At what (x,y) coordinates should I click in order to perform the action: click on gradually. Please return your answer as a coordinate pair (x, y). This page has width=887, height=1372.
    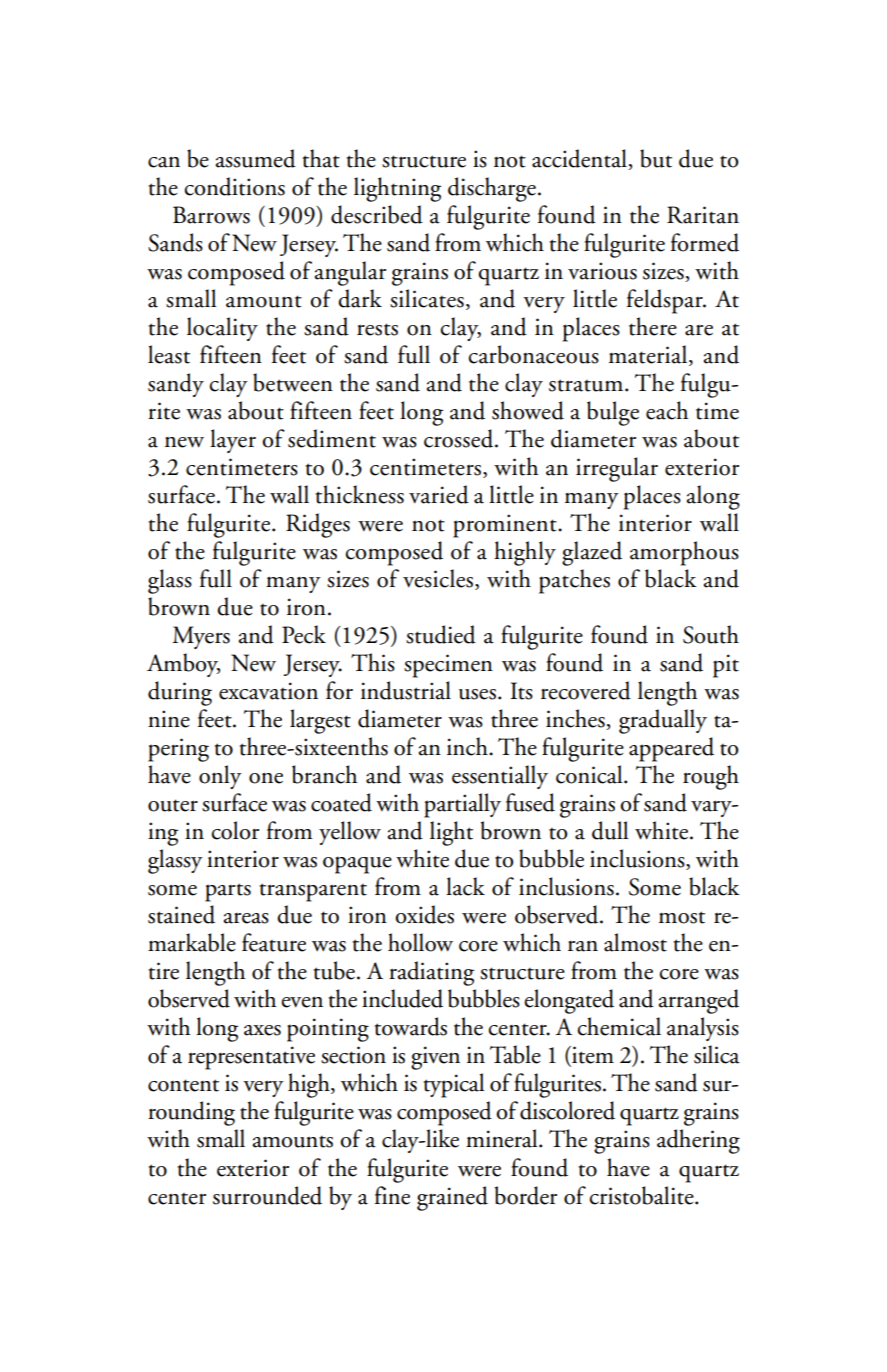
    Looking at the image, I should click on (663, 721).
